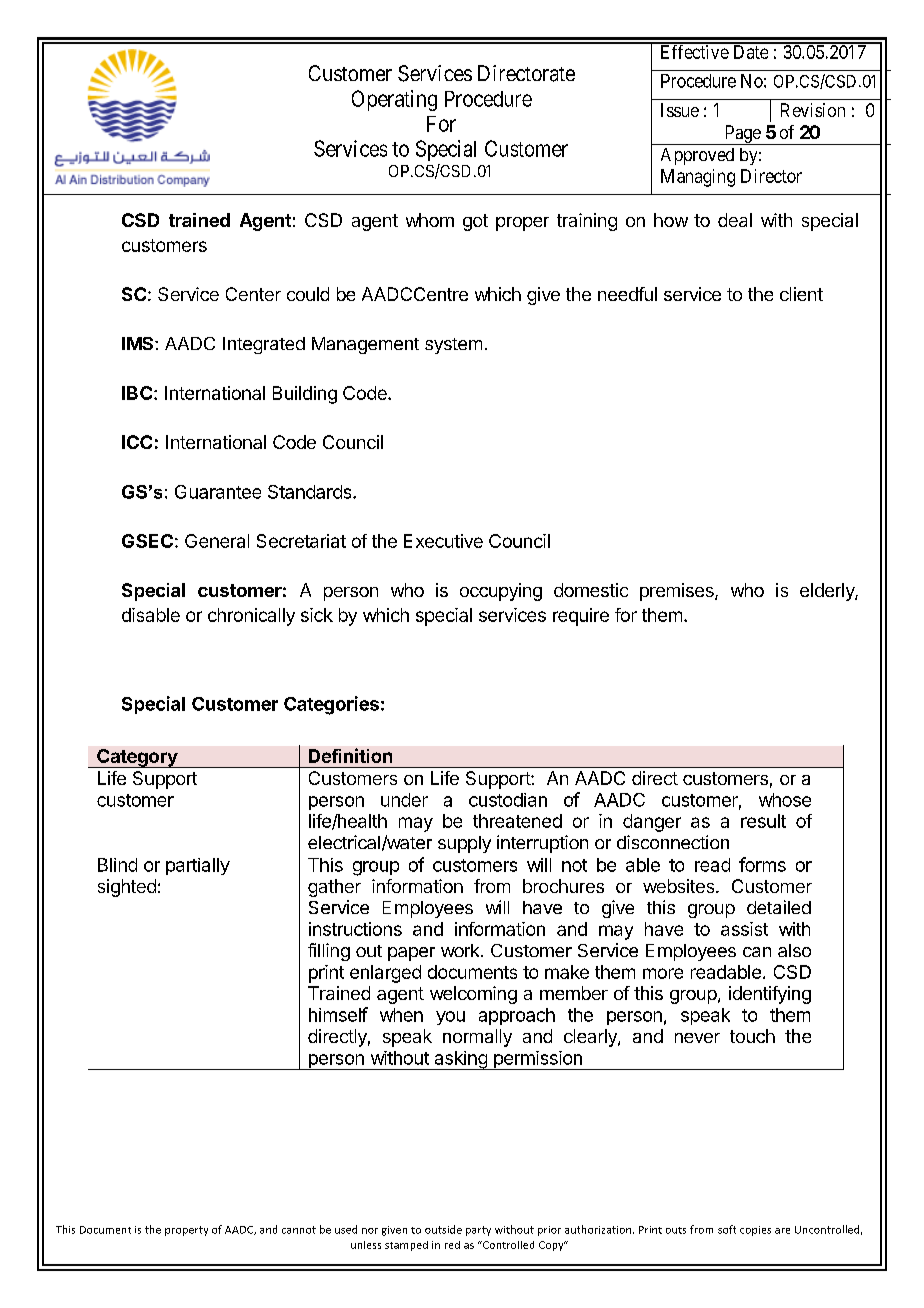 This screenshot has width=924, height=1308. What do you see at coordinates (138, 393) in the screenshot?
I see `IBC` at bounding box center [138, 393].
